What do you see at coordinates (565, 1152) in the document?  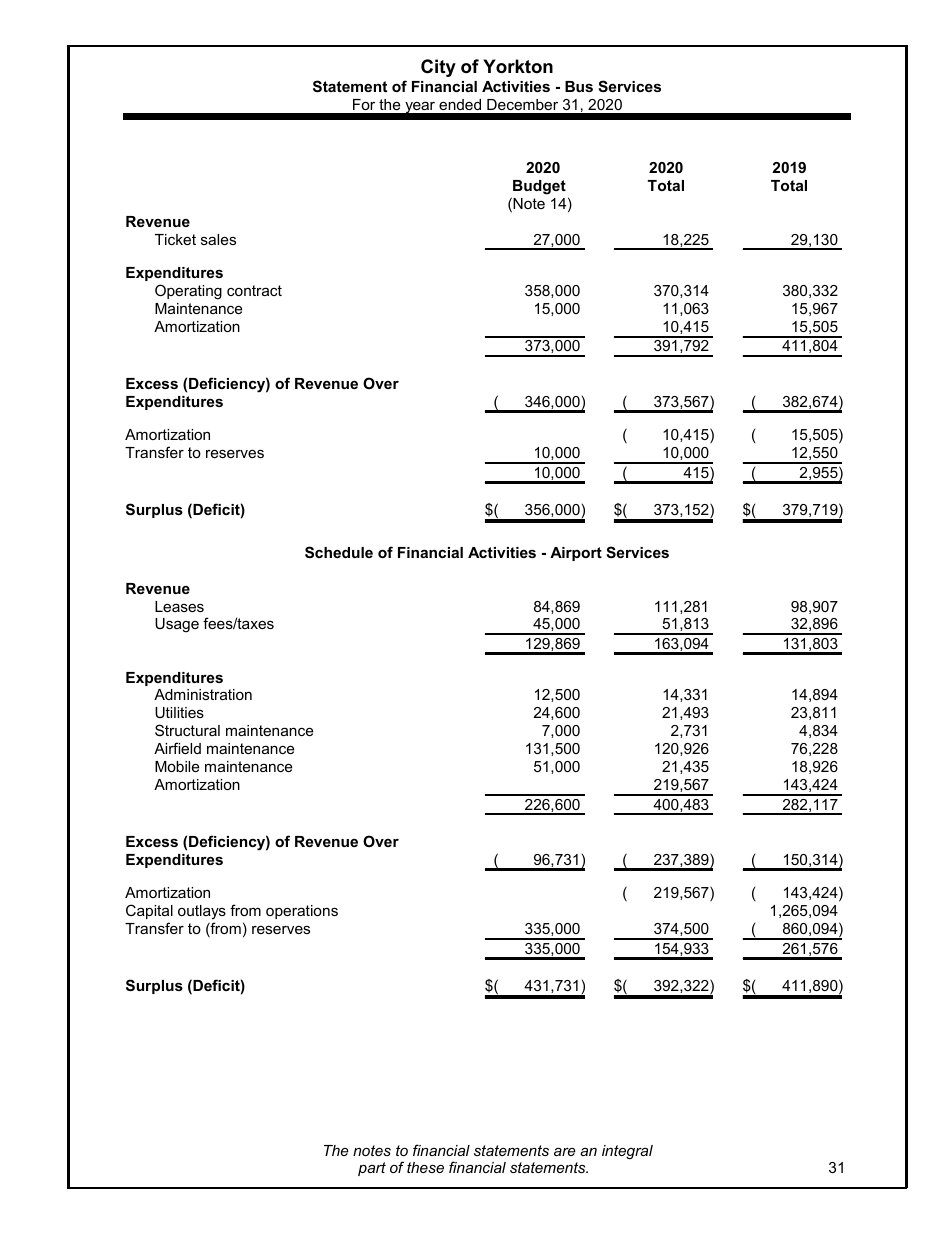 I see `are` at bounding box center [565, 1152].
